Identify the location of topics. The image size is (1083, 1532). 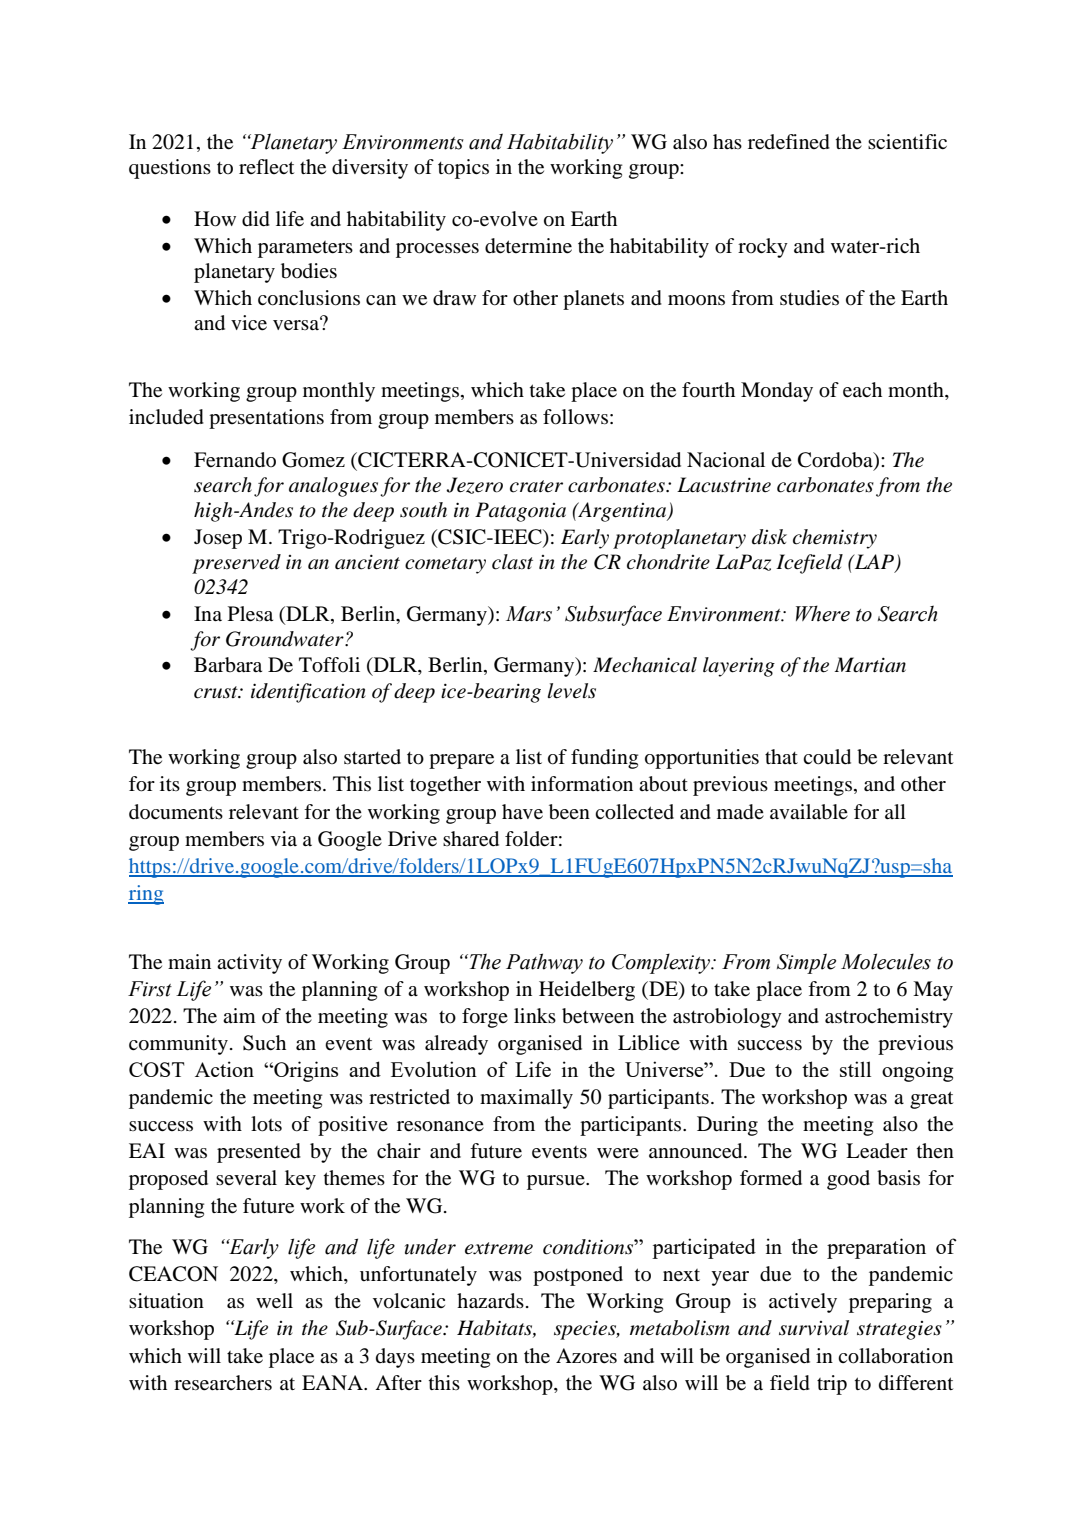
(463, 169).
